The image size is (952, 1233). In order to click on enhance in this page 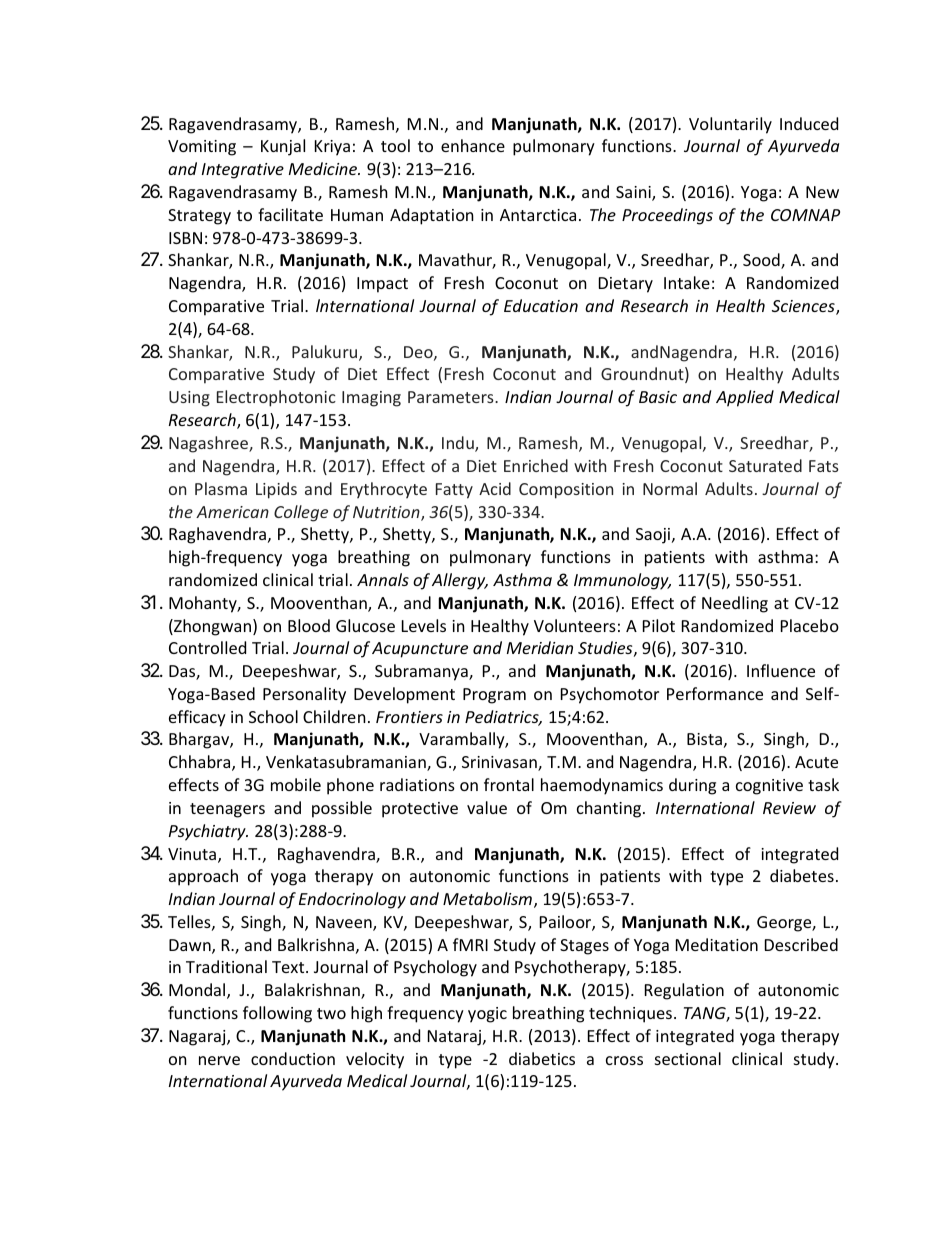, I will do `click(473, 145)`.
